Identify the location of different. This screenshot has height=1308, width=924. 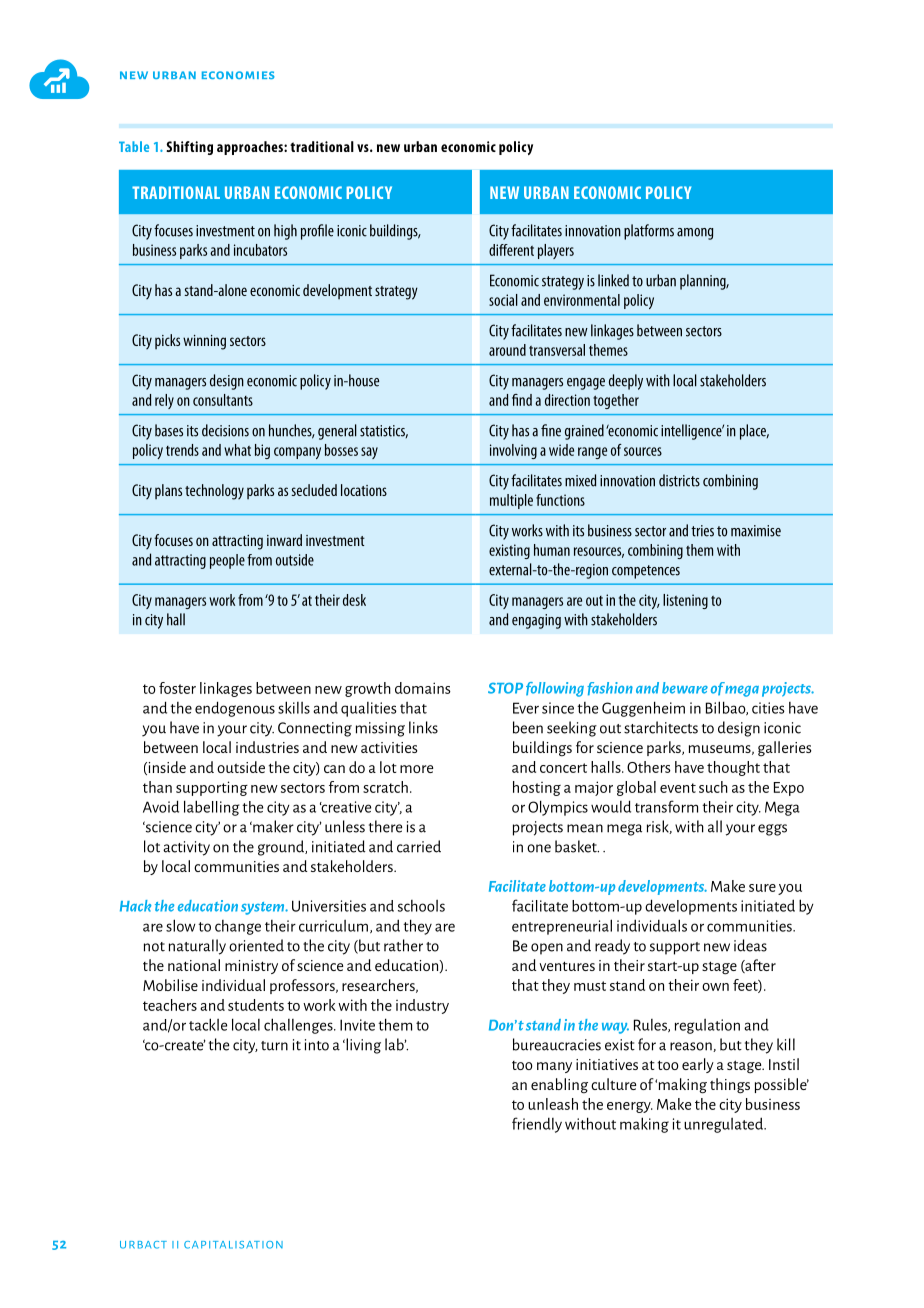
(511, 250).
